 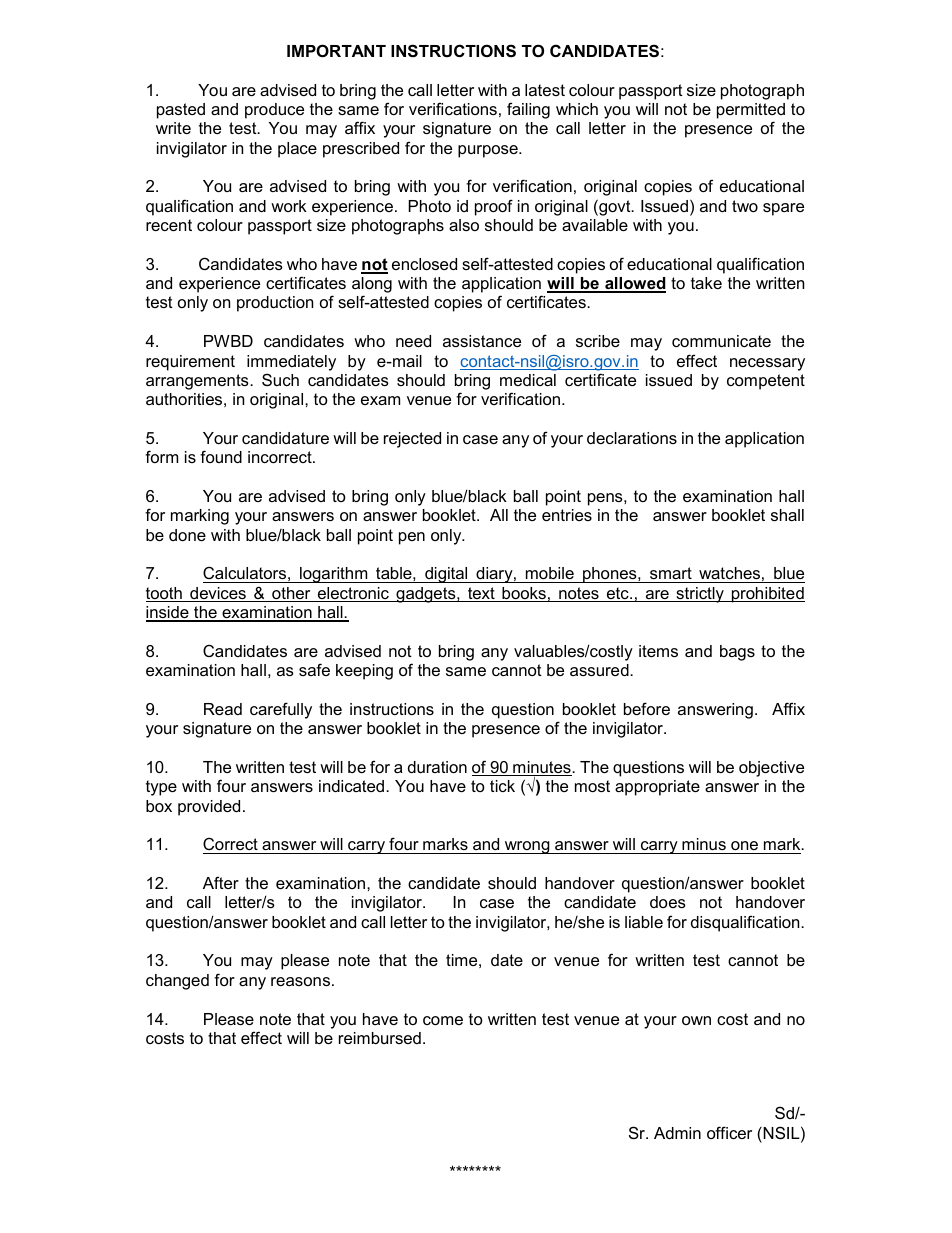 I want to click on changed, so click(x=177, y=982).
